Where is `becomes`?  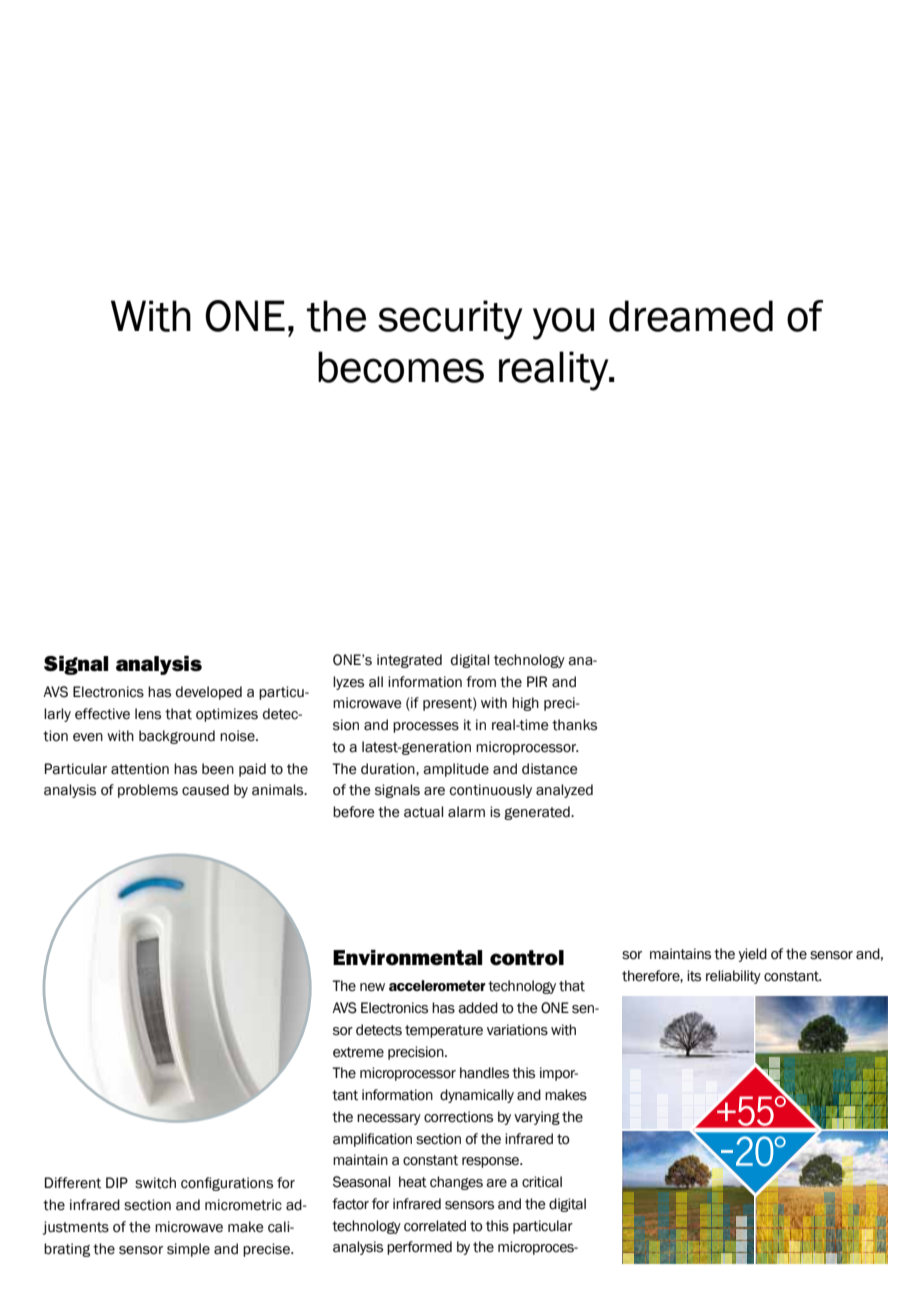
becomes is located at coordinates (401, 367).
